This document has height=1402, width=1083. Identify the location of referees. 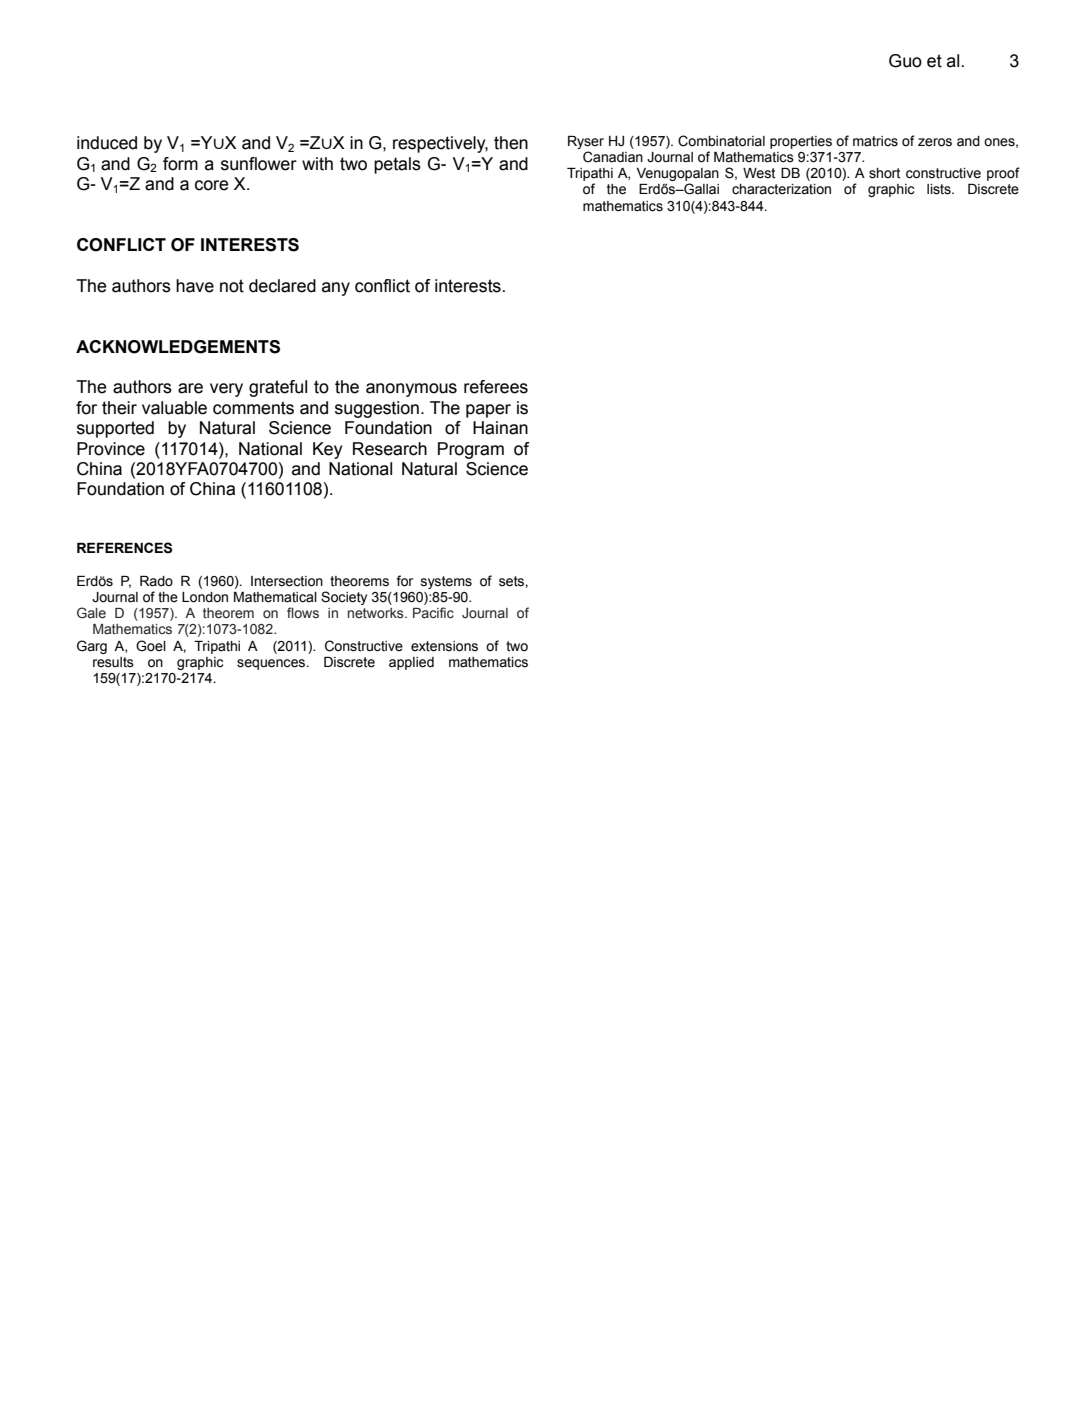
(496, 387).
